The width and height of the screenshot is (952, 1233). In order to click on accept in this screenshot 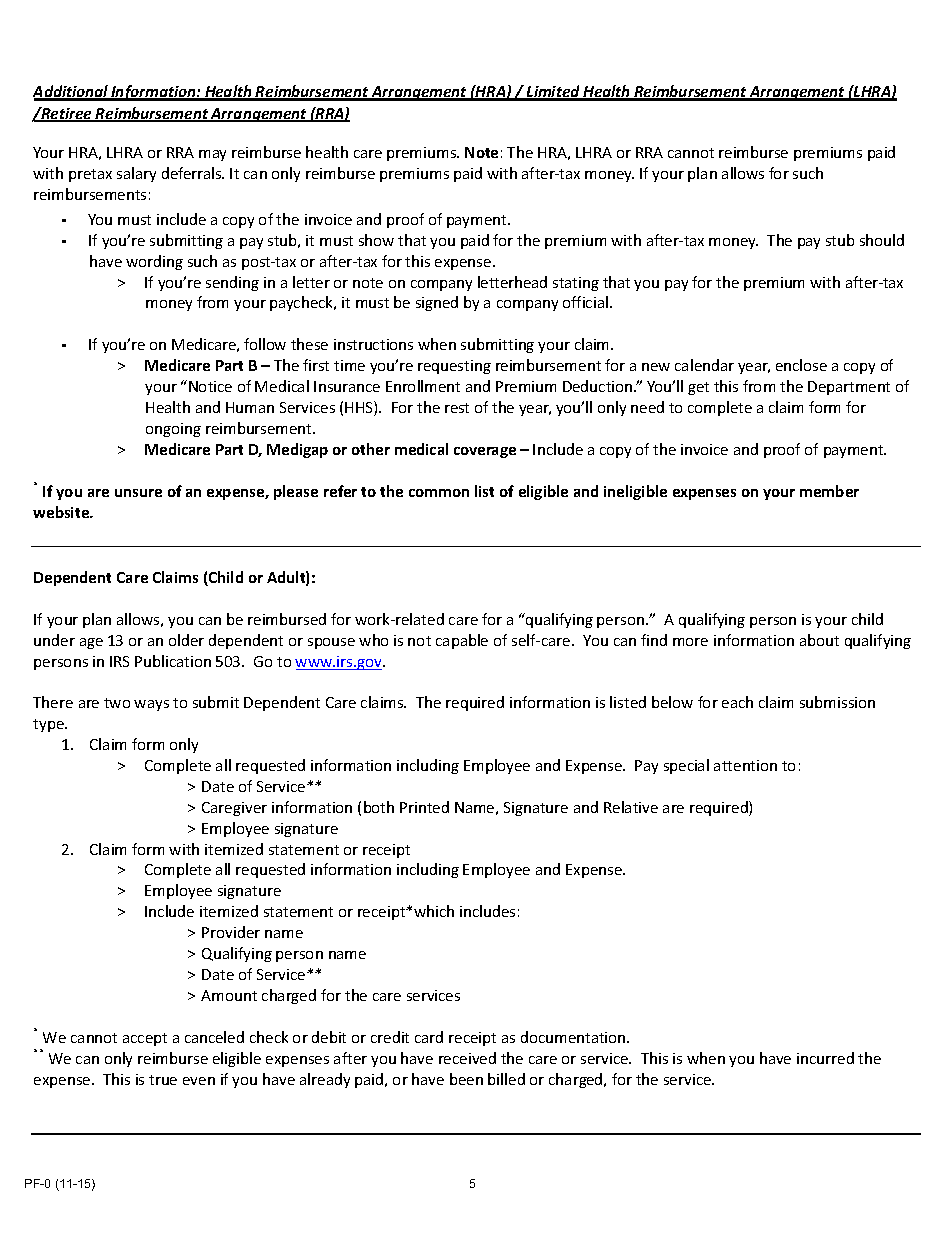, I will do `click(145, 1039)`.
